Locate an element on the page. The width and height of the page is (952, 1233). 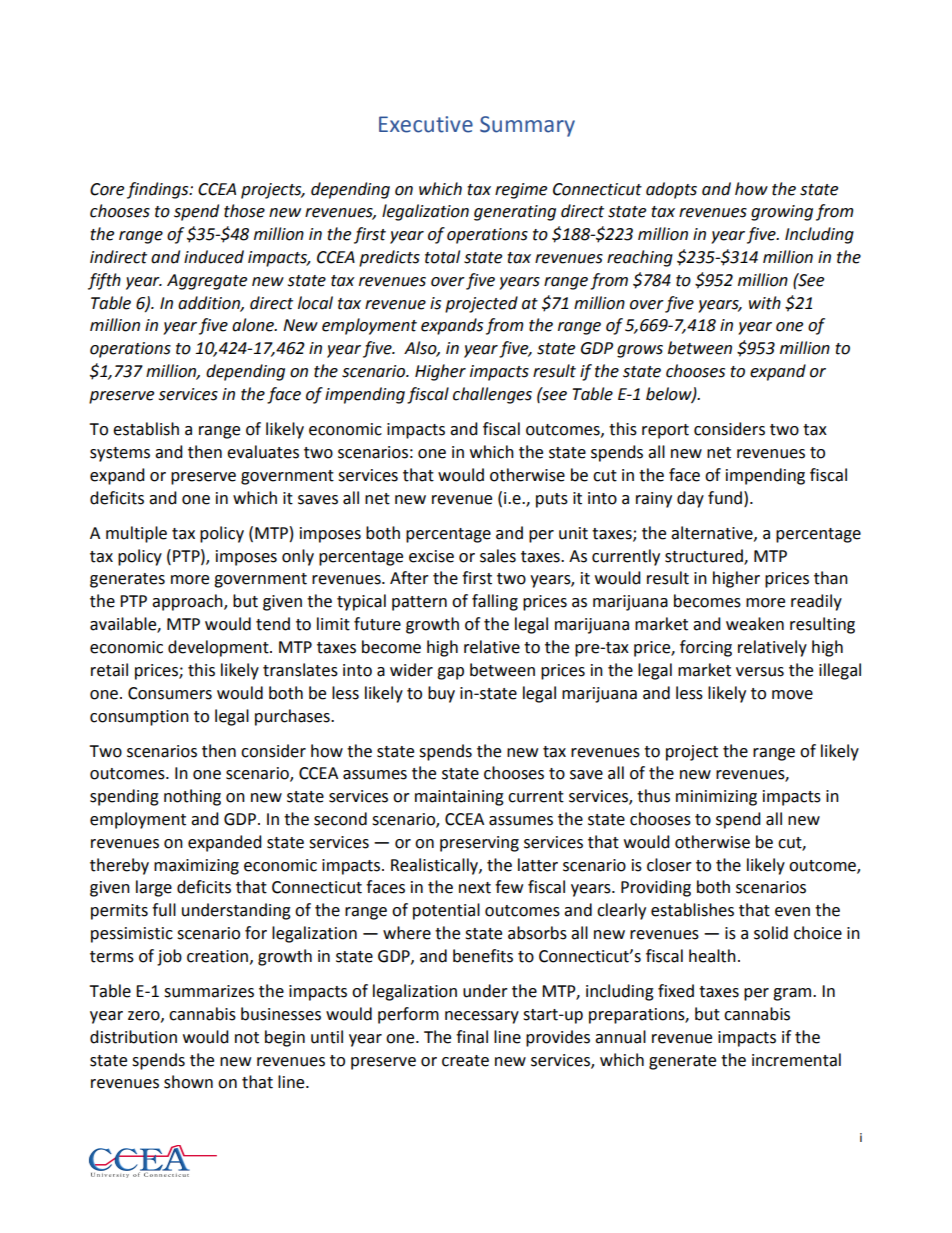
evaluates is located at coordinates (263, 452).
